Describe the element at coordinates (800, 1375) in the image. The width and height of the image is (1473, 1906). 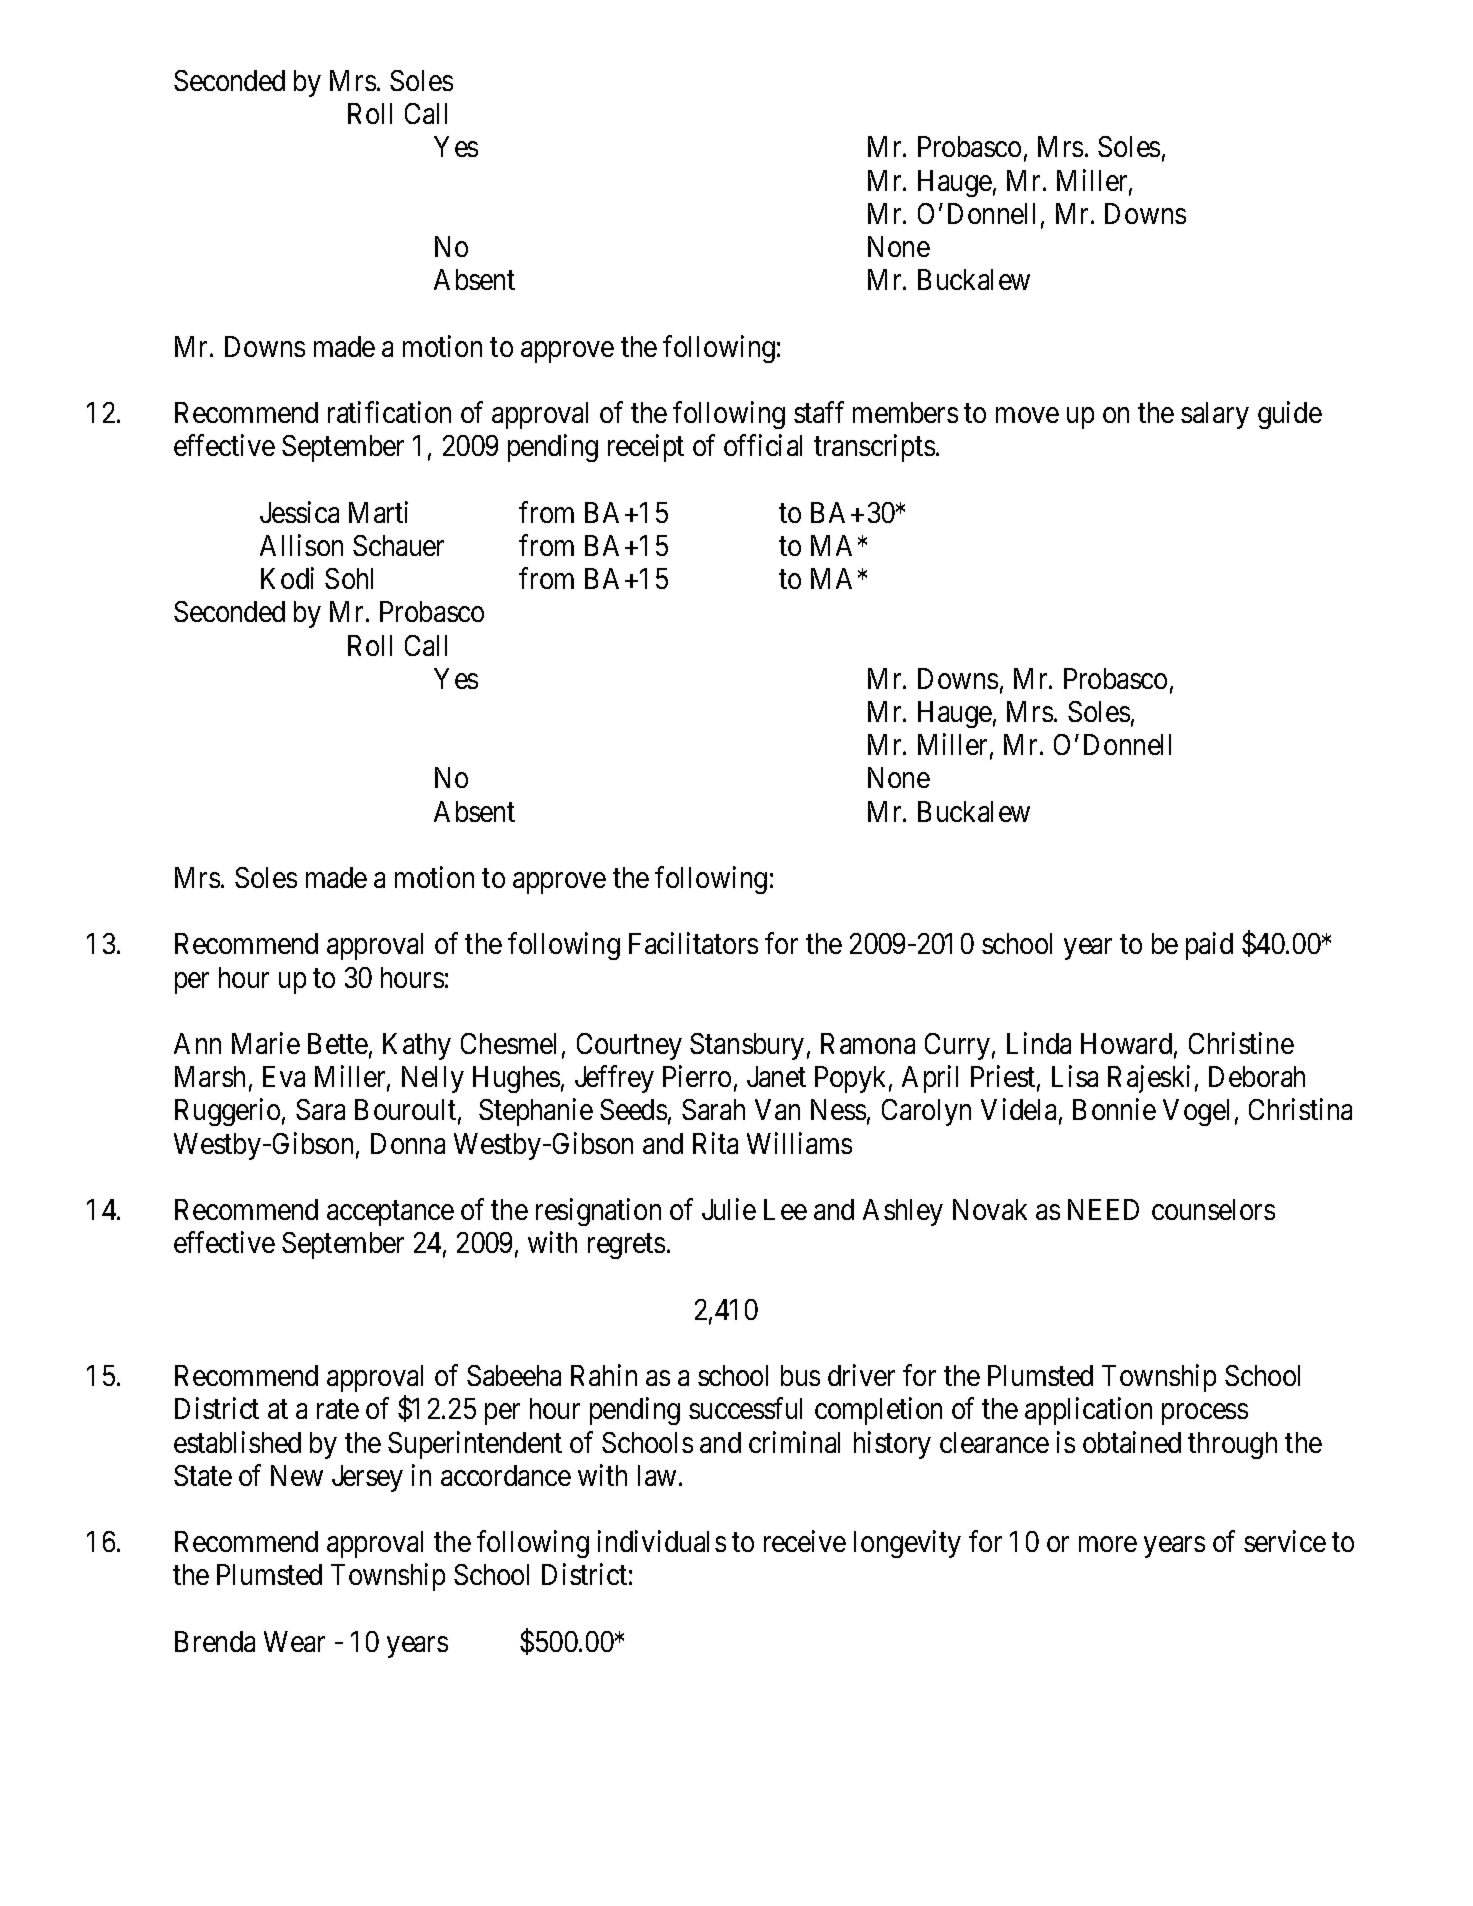
I see `bus` at that location.
